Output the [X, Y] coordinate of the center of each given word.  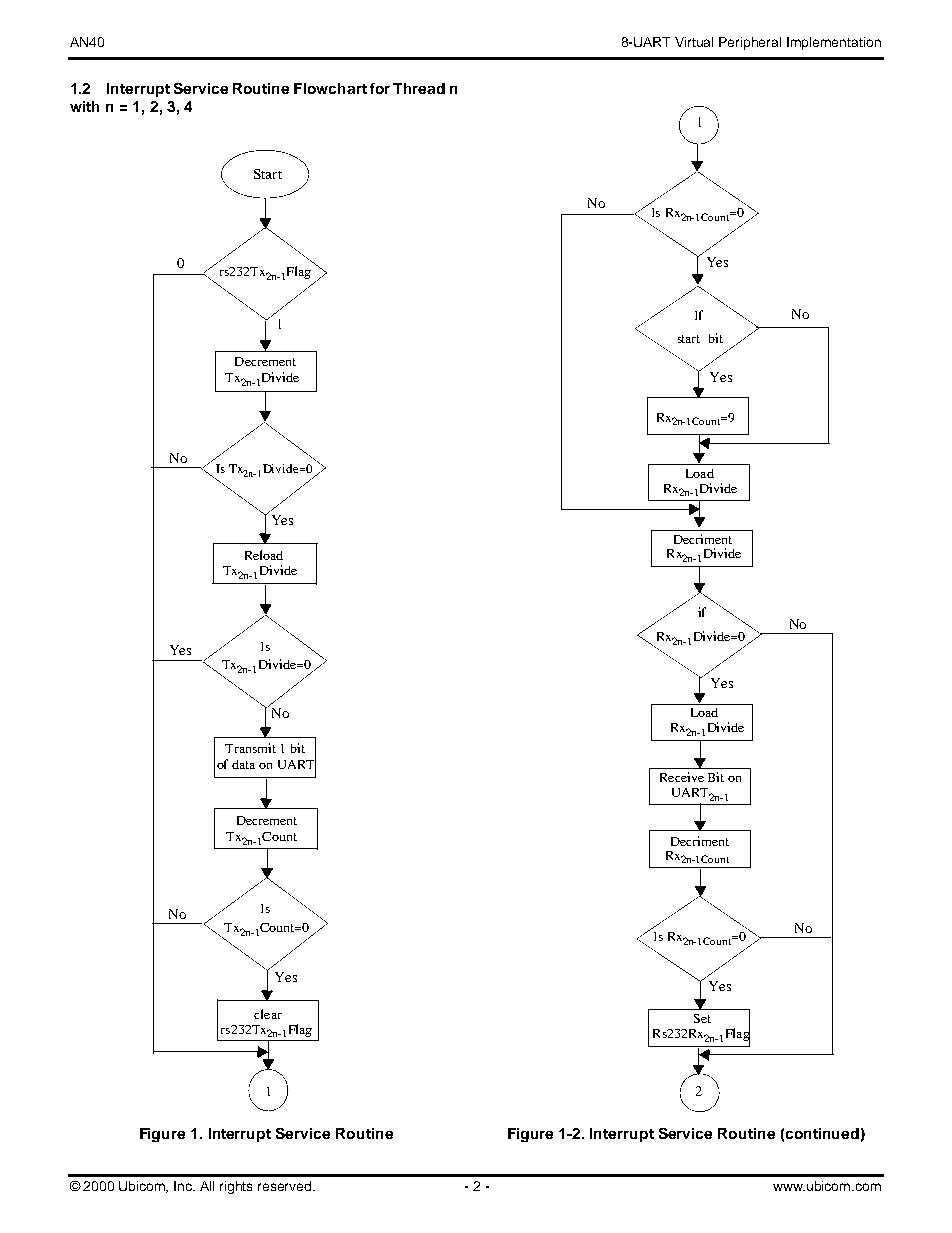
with [84, 106]
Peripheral [750, 43]
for [380, 88]
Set [702, 1018]
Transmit [250, 748]
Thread [419, 88]
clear [268, 1014]
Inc [184, 1186]
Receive [682, 777]
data [243, 764]
